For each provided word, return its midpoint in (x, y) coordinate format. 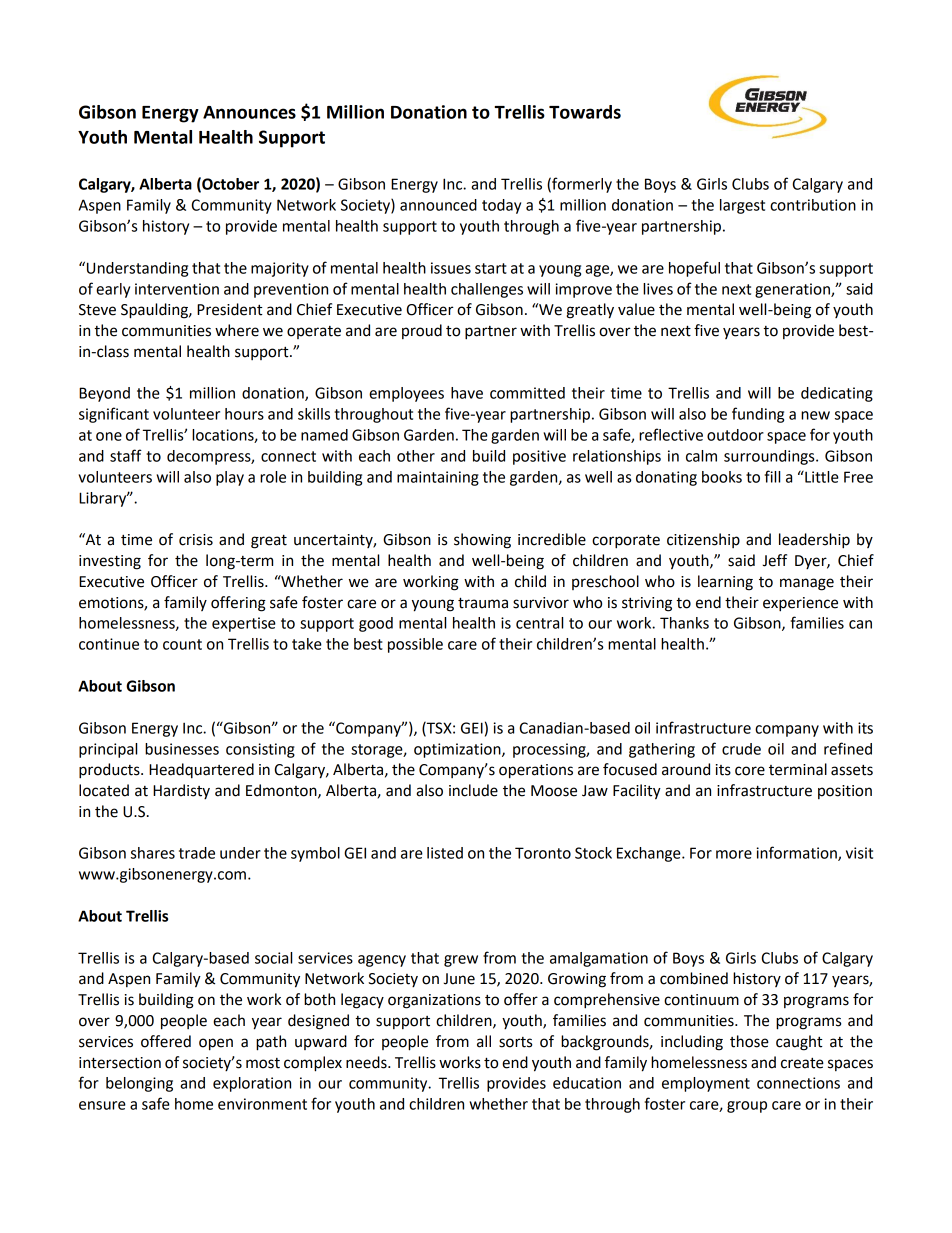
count (182, 644)
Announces (249, 112)
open (216, 1044)
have (467, 393)
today (501, 206)
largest (742, 206)
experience (800, 604)
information (797, 853)
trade (197, 853)
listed (445, 853)
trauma (483, 603)
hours (244, 414)
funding (758, 415)
